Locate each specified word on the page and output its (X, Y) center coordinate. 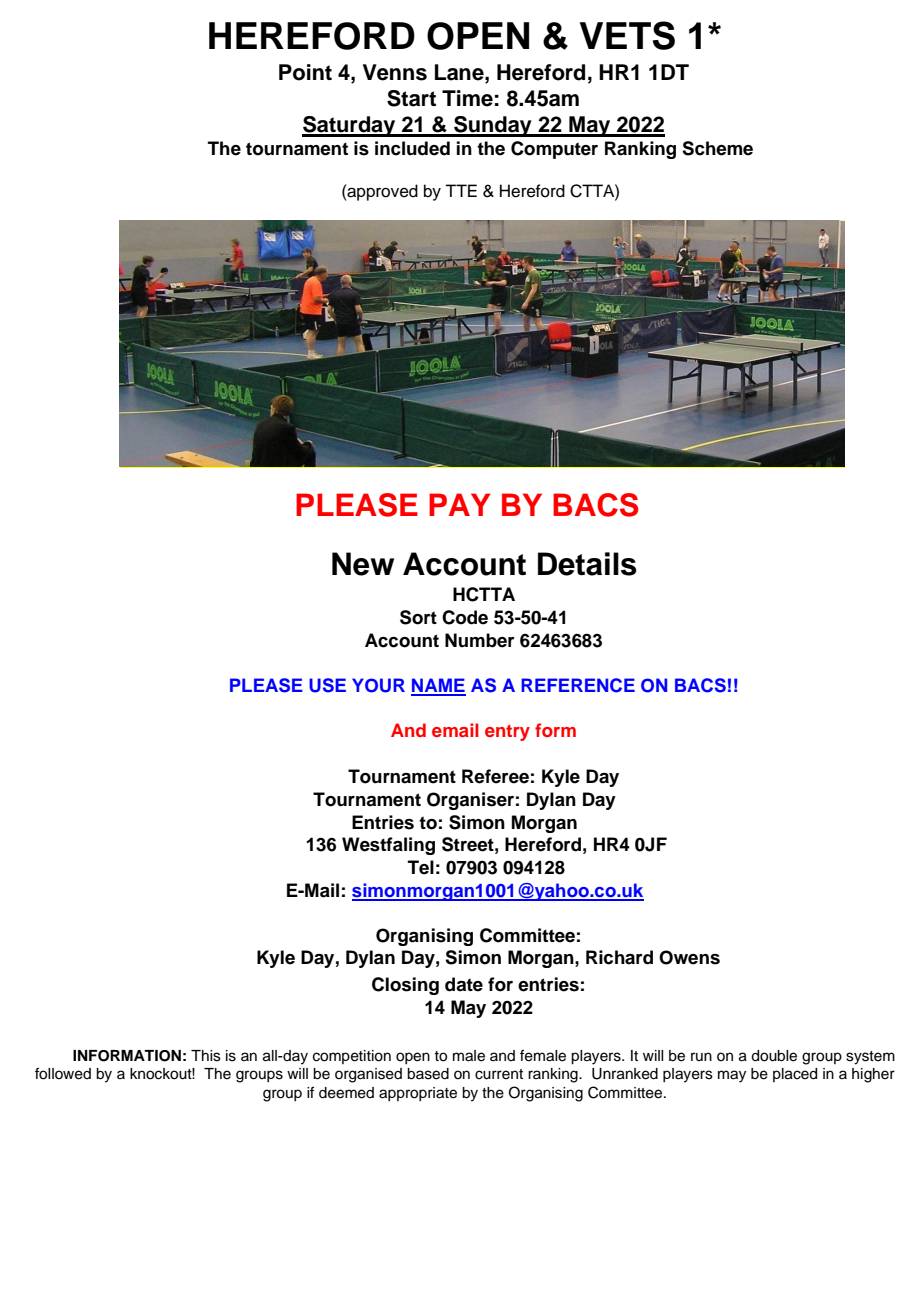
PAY (459, 504)
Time (467, 98)
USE (327, 685)
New (363, 564)
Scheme (717, 148)
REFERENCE (578, 685)
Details (587, 564)
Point (305, 72)
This (206, 1056)
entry (507, 733)
